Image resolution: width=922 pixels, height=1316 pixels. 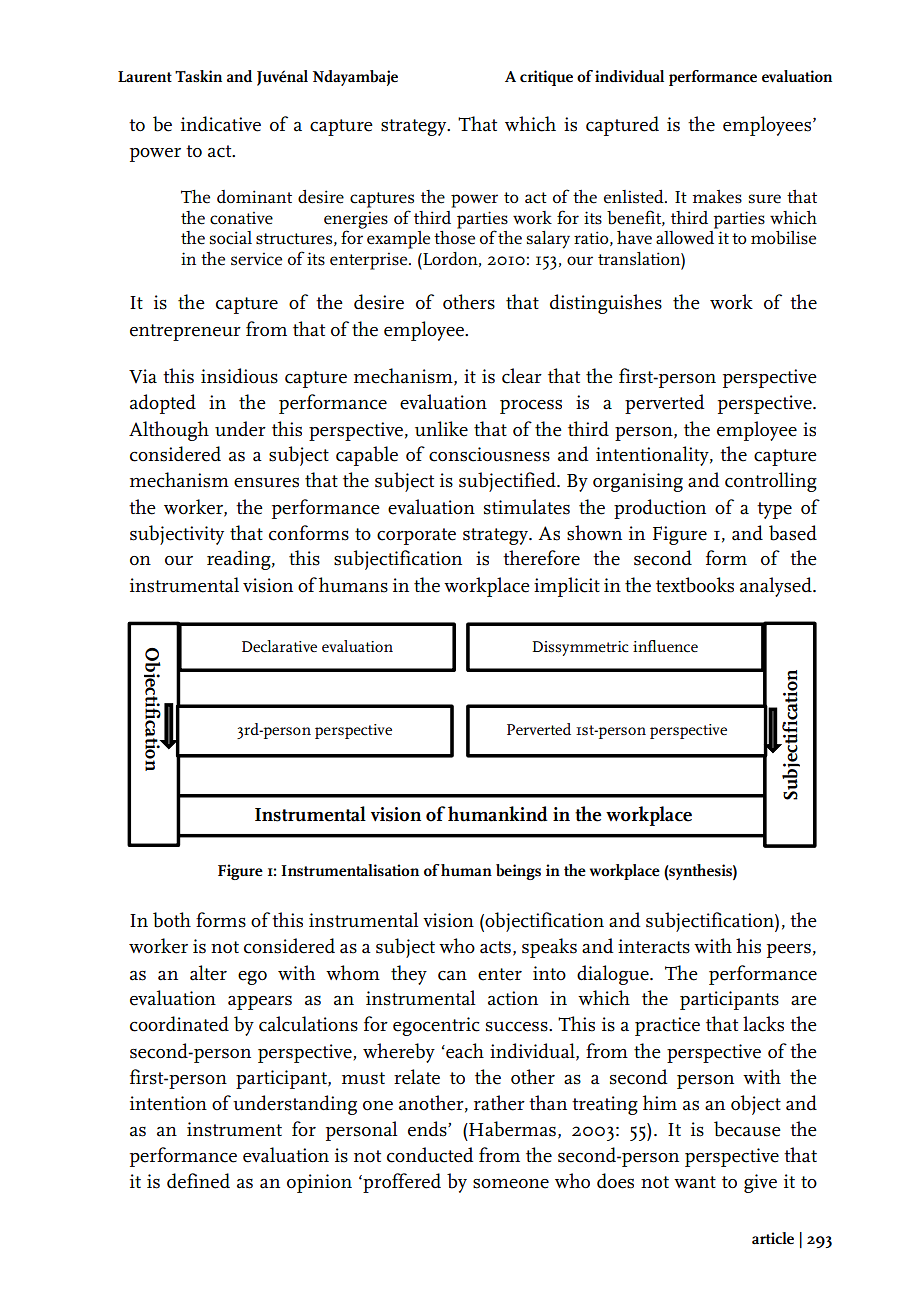 What do you see at coordinates (221, 124) in the document?
I see `indicative` at bounding box center [221, 124].
